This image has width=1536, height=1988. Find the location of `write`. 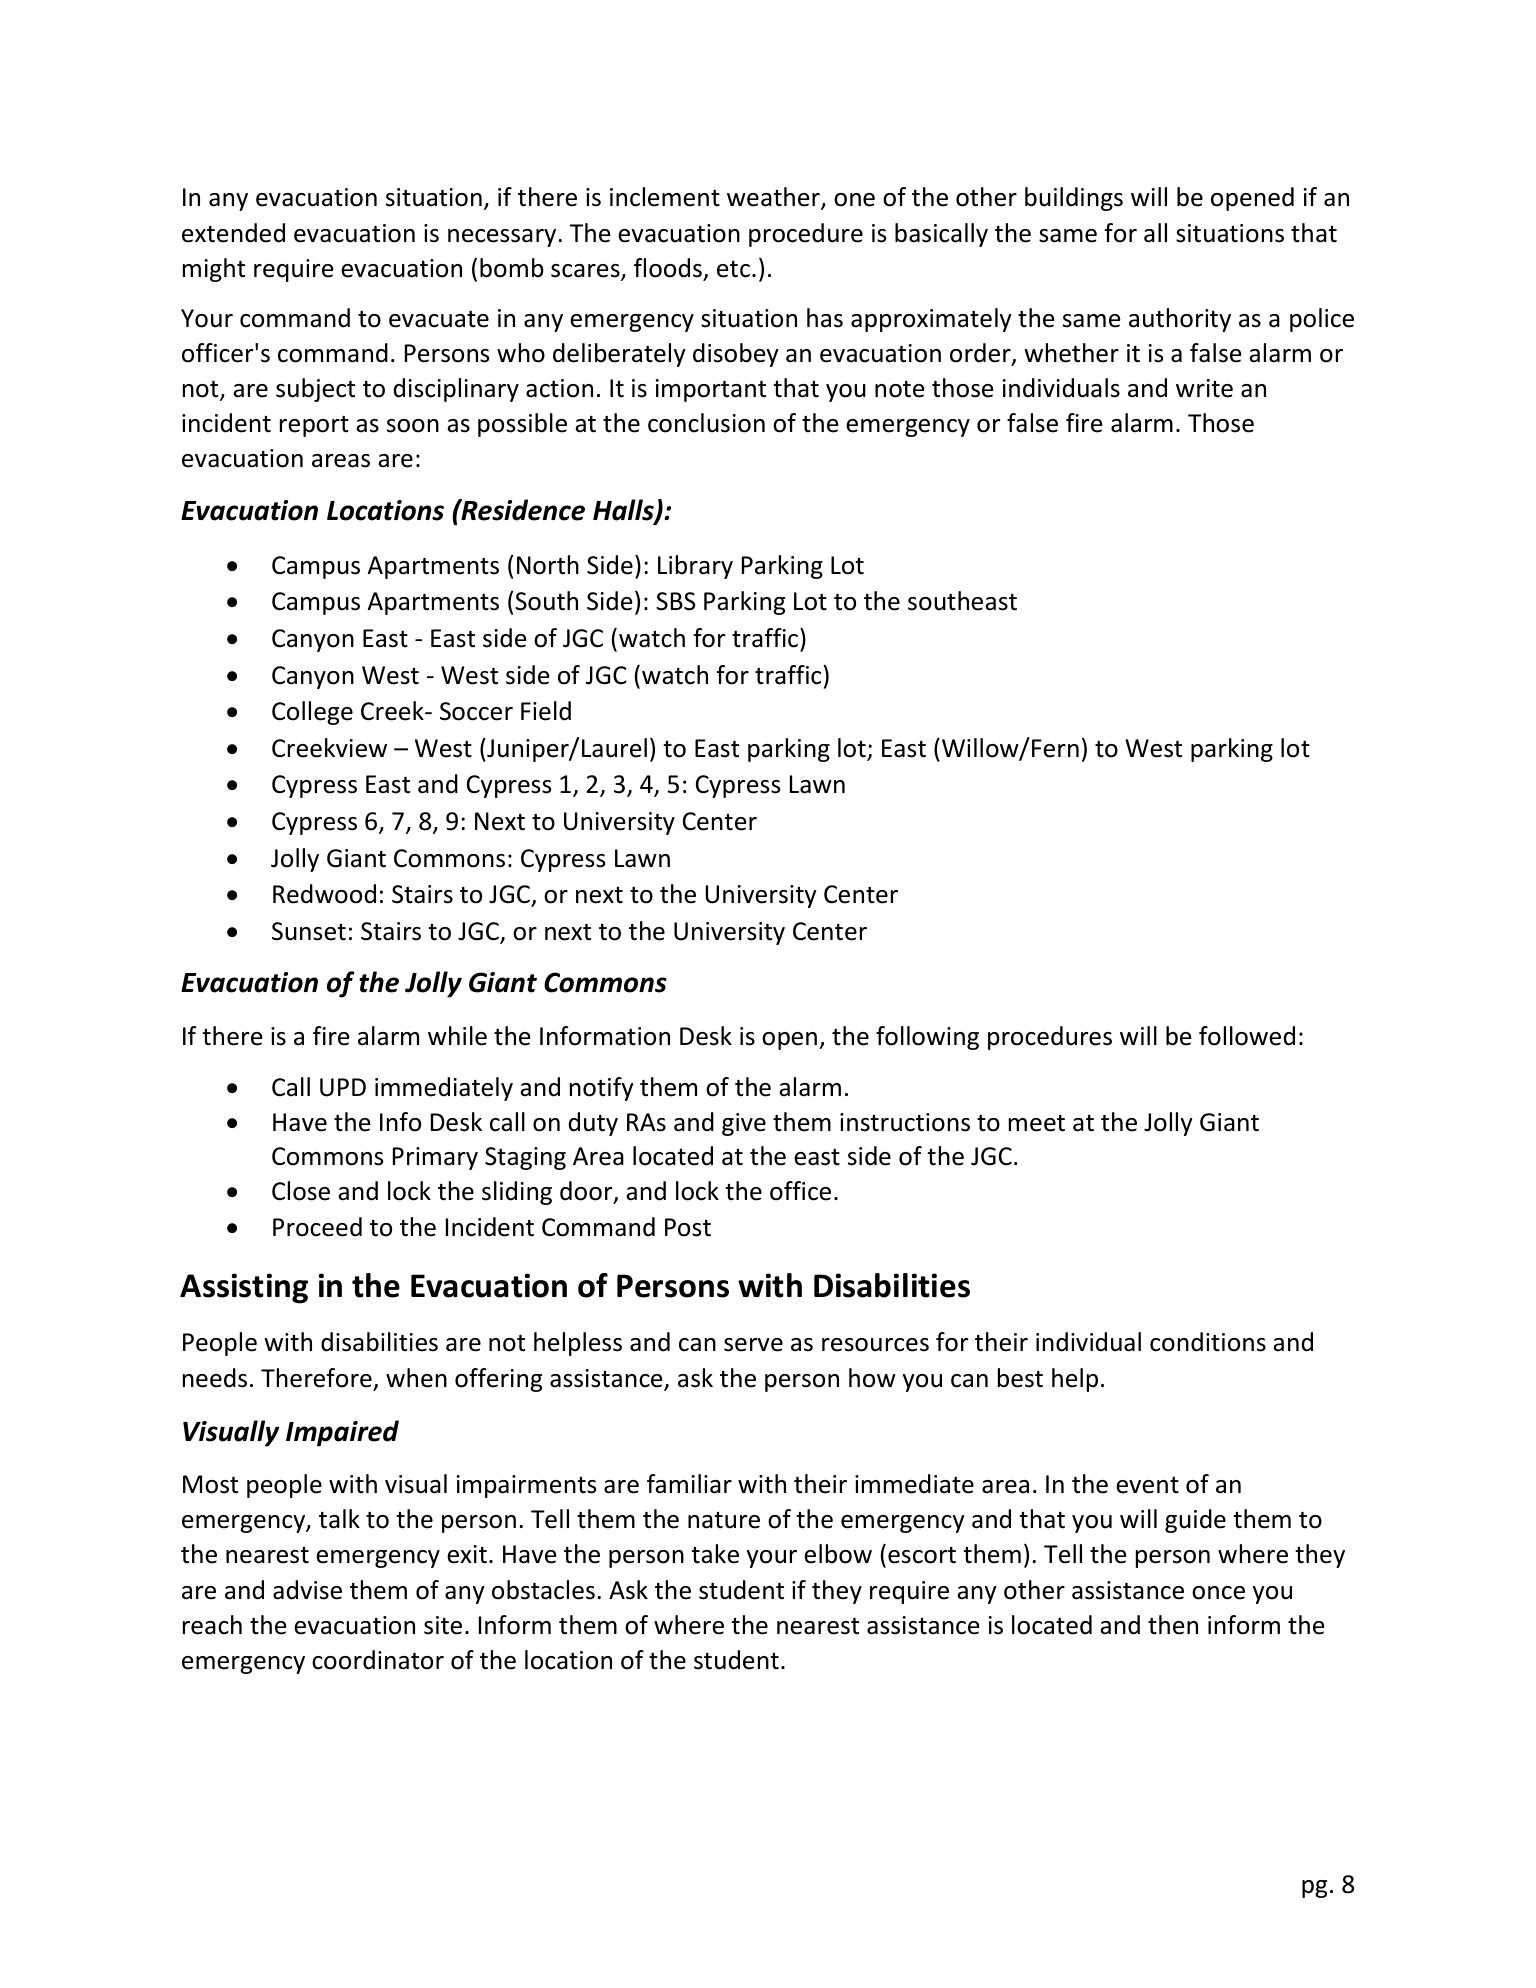

write is located at coordinates (1204, 388).
